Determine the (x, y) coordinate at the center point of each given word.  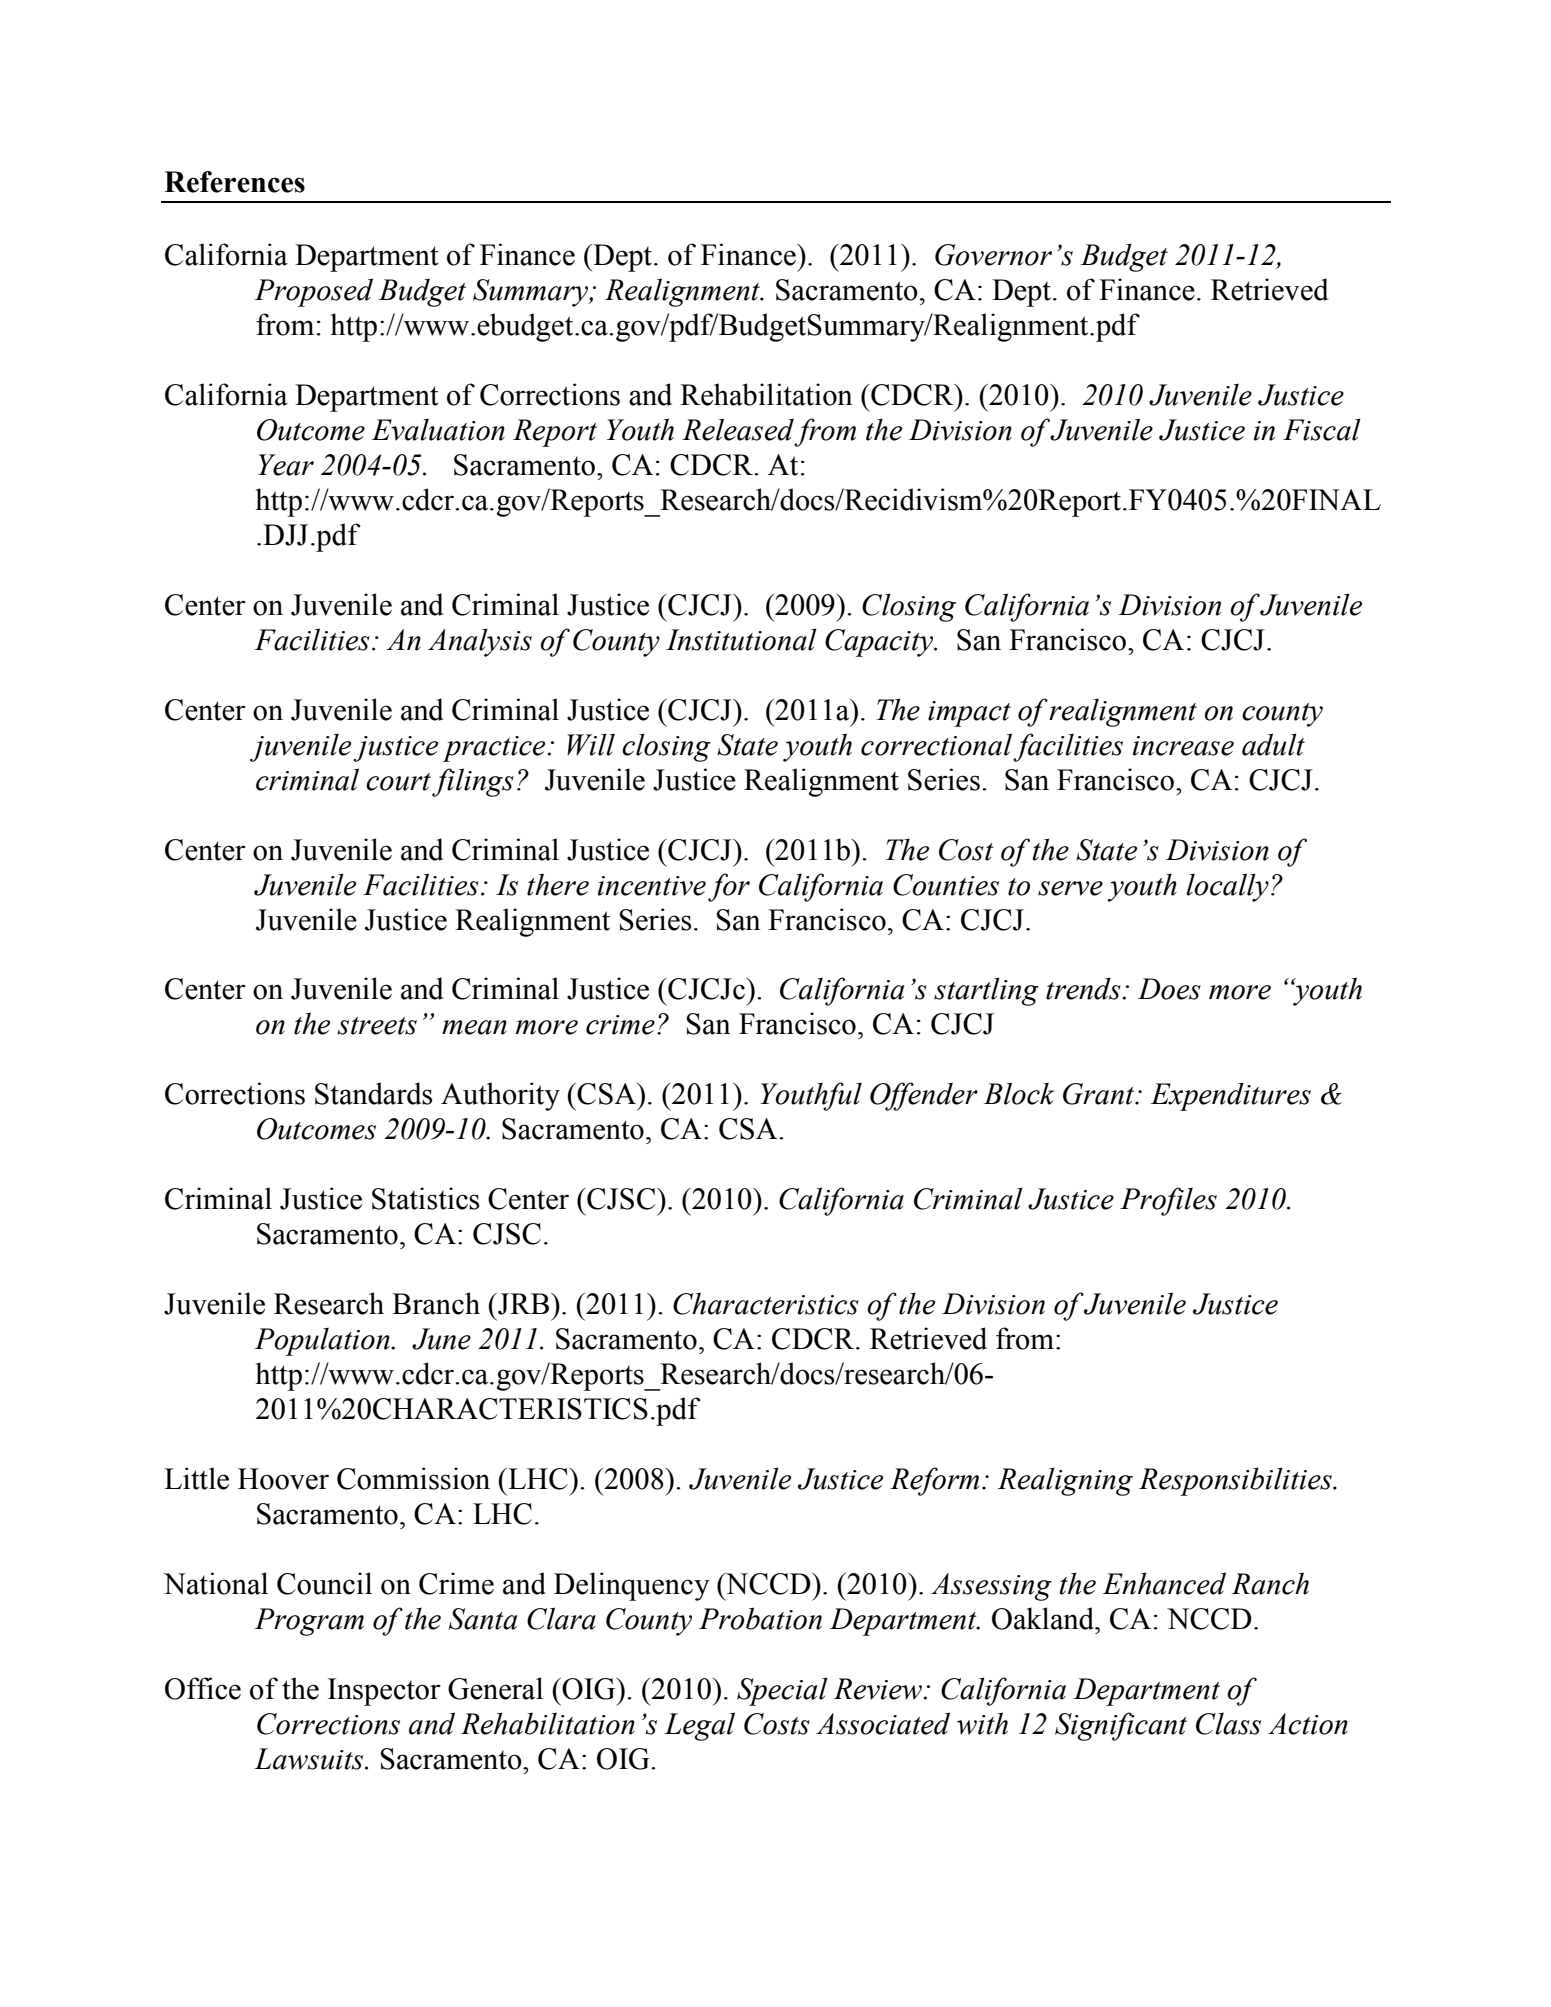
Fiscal (1322, 429)
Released (738, 429)
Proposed (314, 292)
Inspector (384, 1692)
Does (1169, 989)
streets (377, 1026)
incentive (652, 886)
